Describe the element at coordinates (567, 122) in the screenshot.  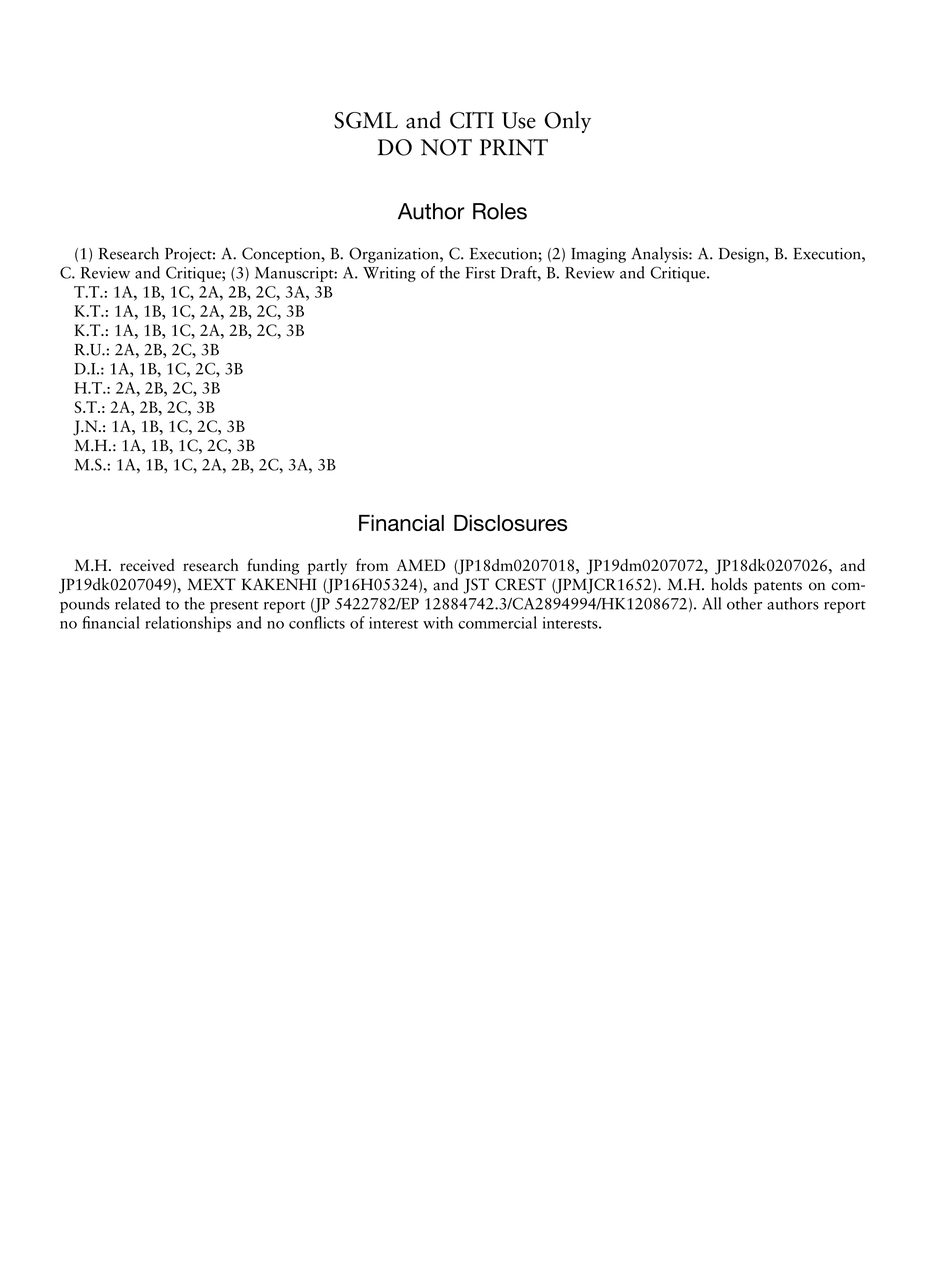
I see `Only` at that location.
